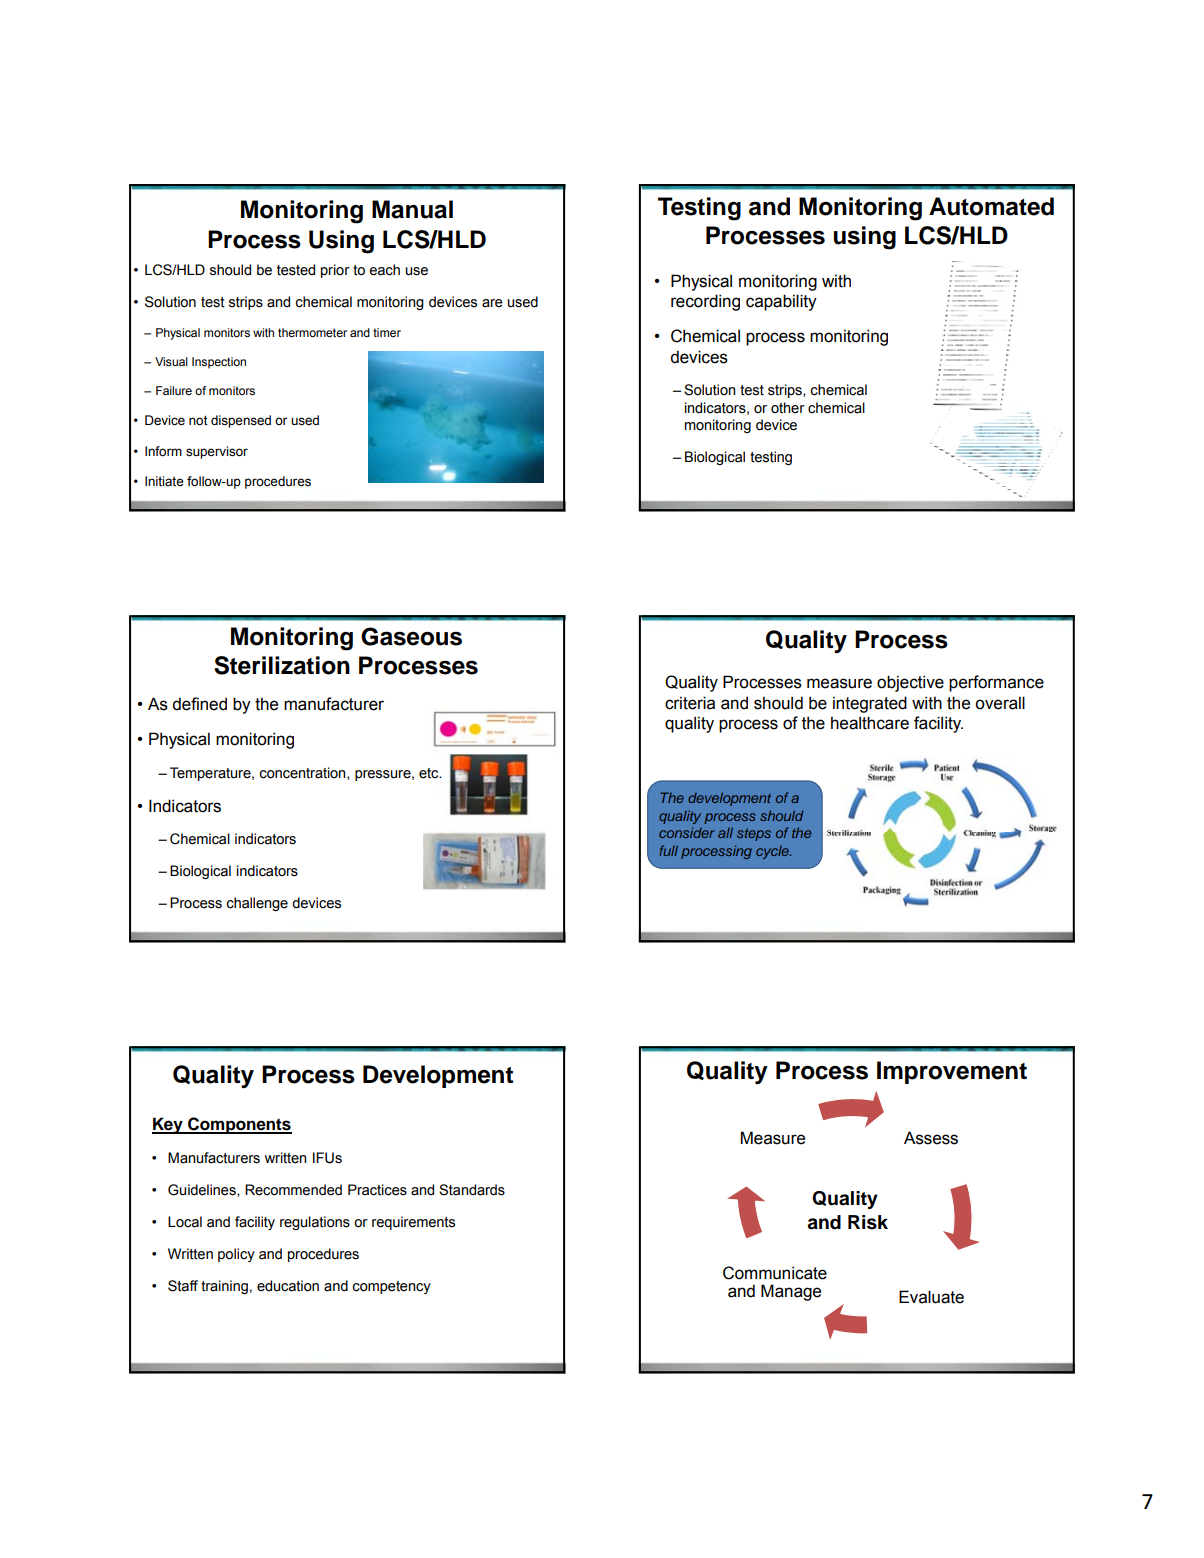  Describe the element at coordinates (870, 723) in the screenshot. I see `healthcare` at that location.
